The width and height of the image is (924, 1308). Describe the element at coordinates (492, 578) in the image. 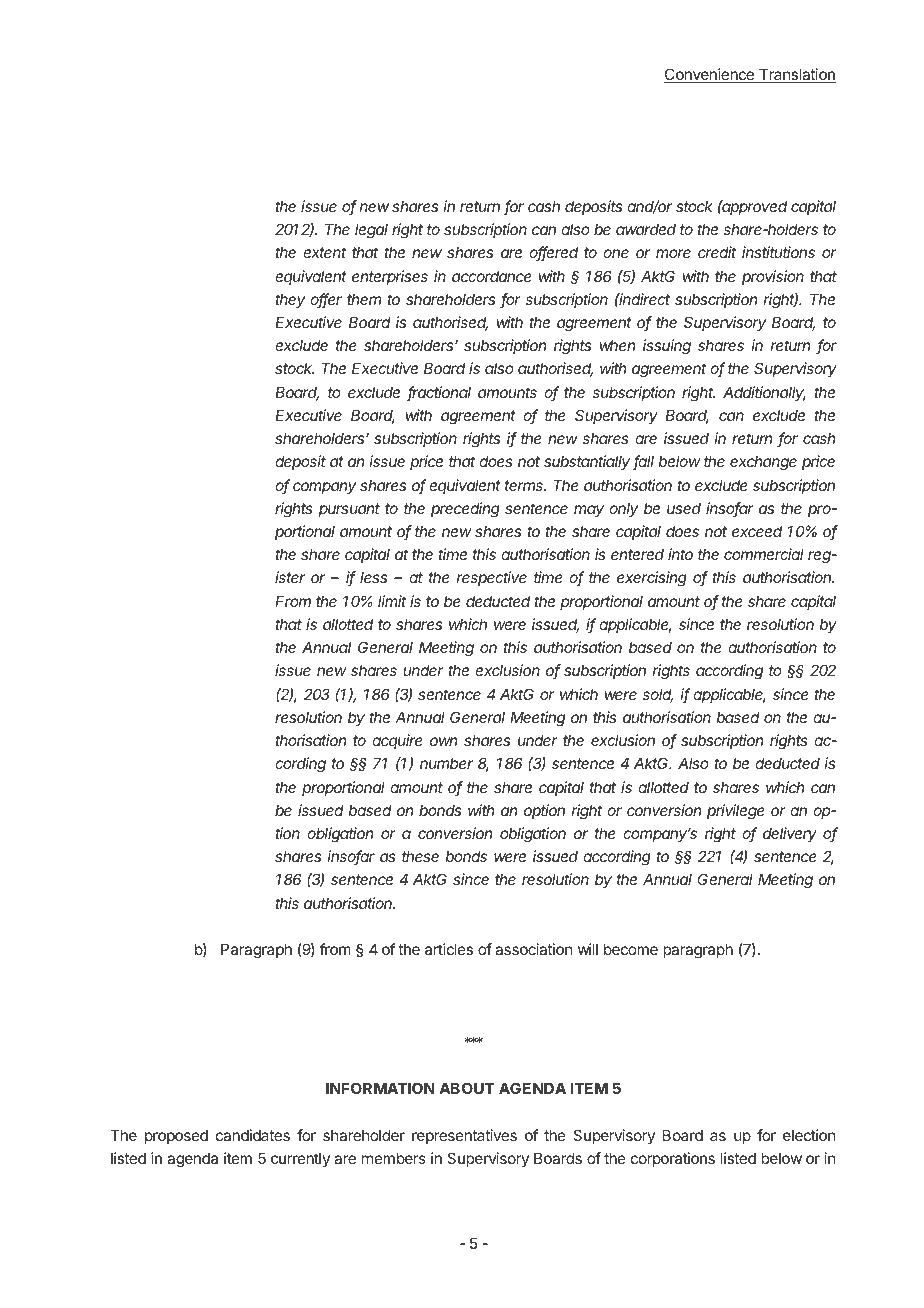

I see `respective` at that location.
